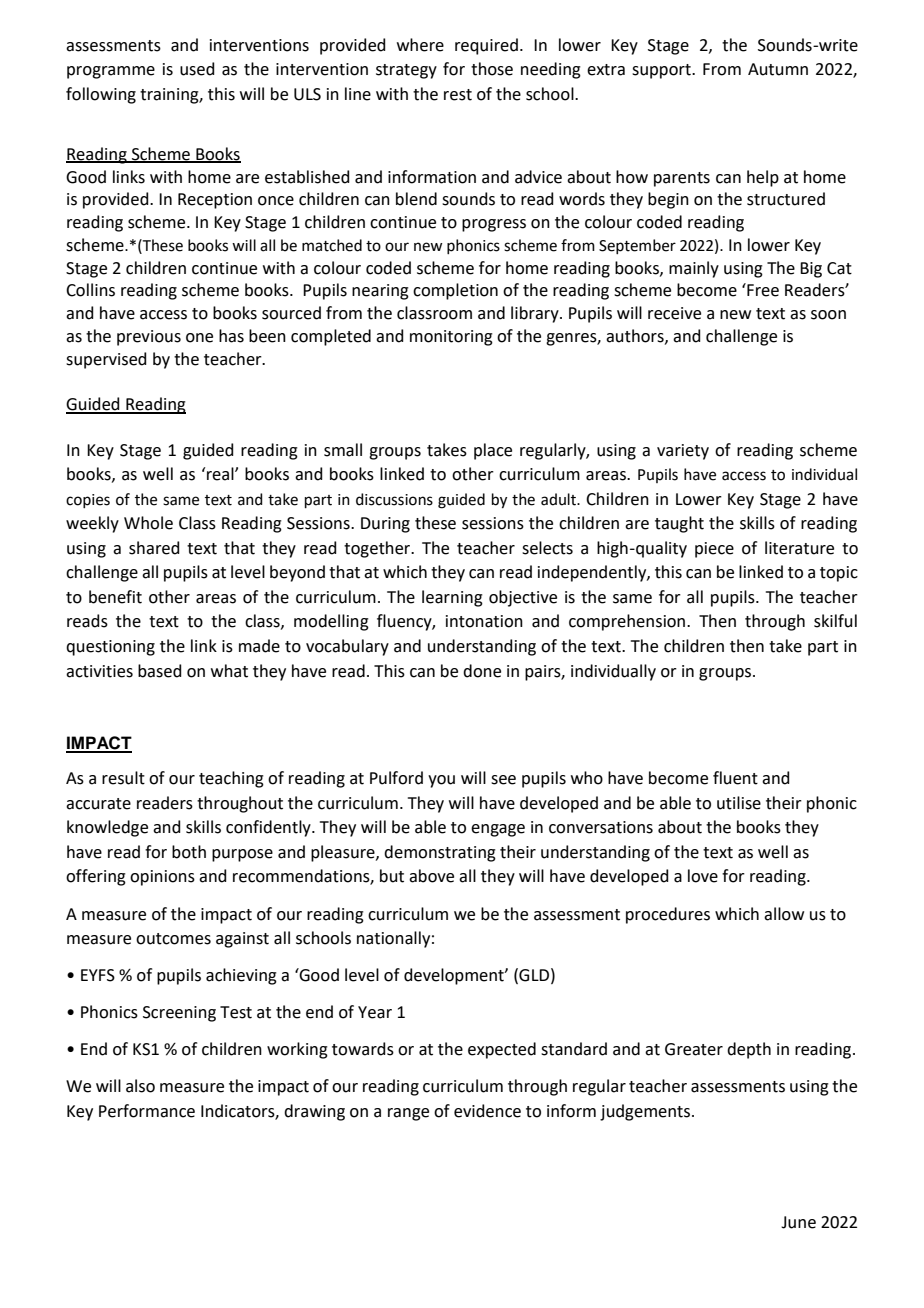  Describe the element at coordinates (147, 1111) in the screenshot. I see `Performance` at that location.
